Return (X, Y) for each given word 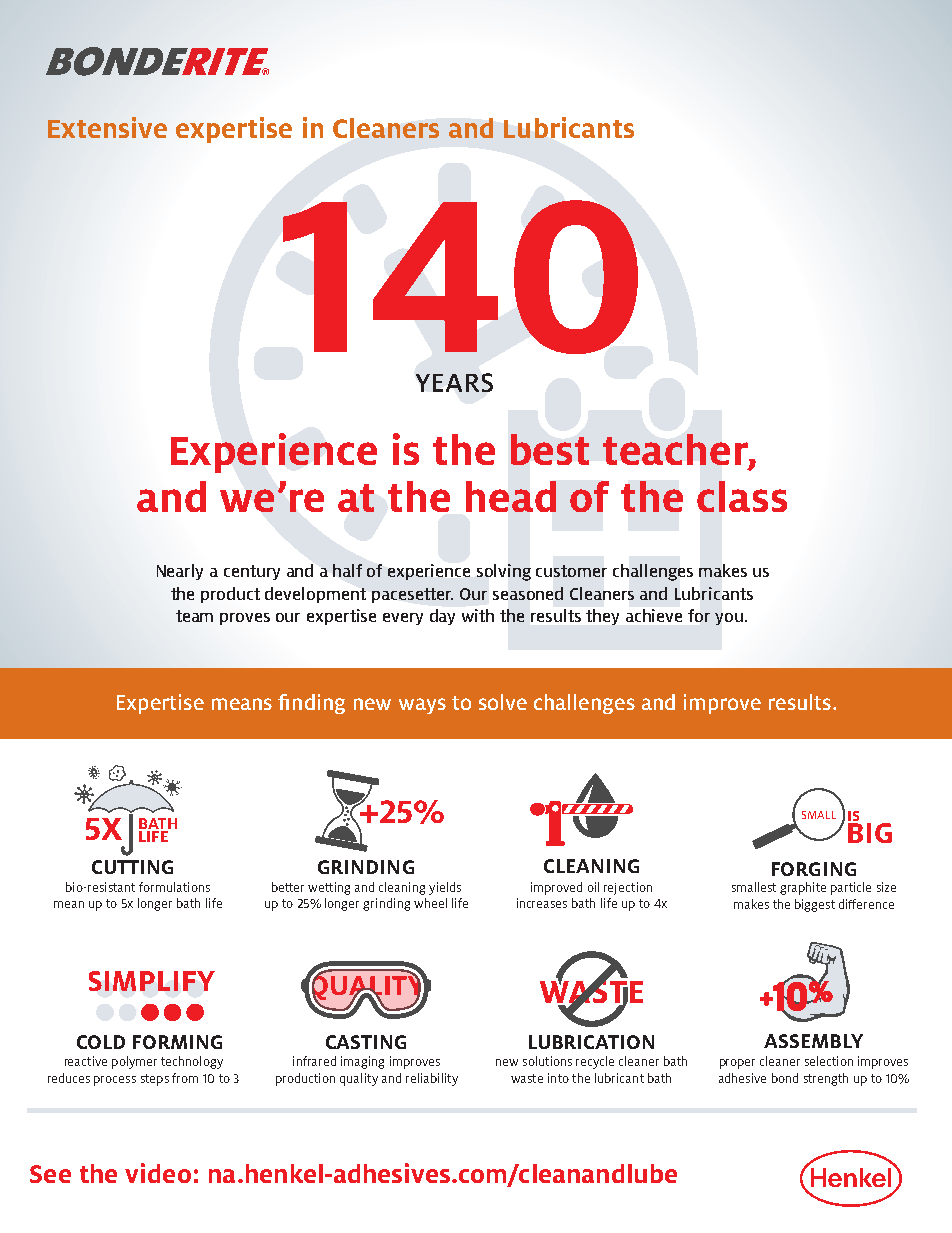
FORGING (814, 869)
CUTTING (132, 867)
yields (445, 888)
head (511, 496)
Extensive (107, 127)
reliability (432, 1079)
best (550, 449)
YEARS (454, 382)
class (742, 496)
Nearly (180, 572)
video (158, 1173)
